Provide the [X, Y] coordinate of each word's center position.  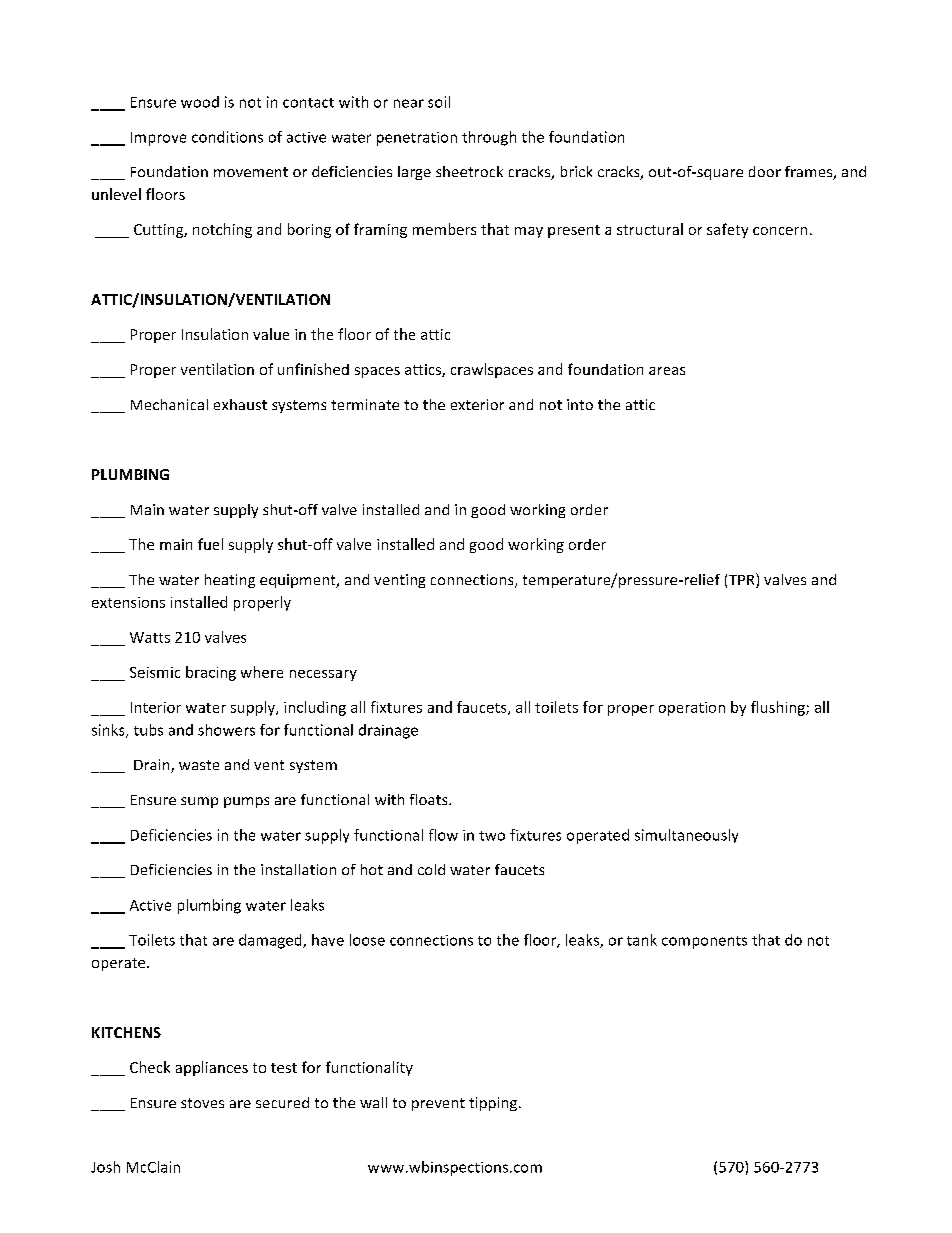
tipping [493, 1104]
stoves [202, 1103]
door [765, 171]
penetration [417, 139]
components [704, 942]
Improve [158, 139]
